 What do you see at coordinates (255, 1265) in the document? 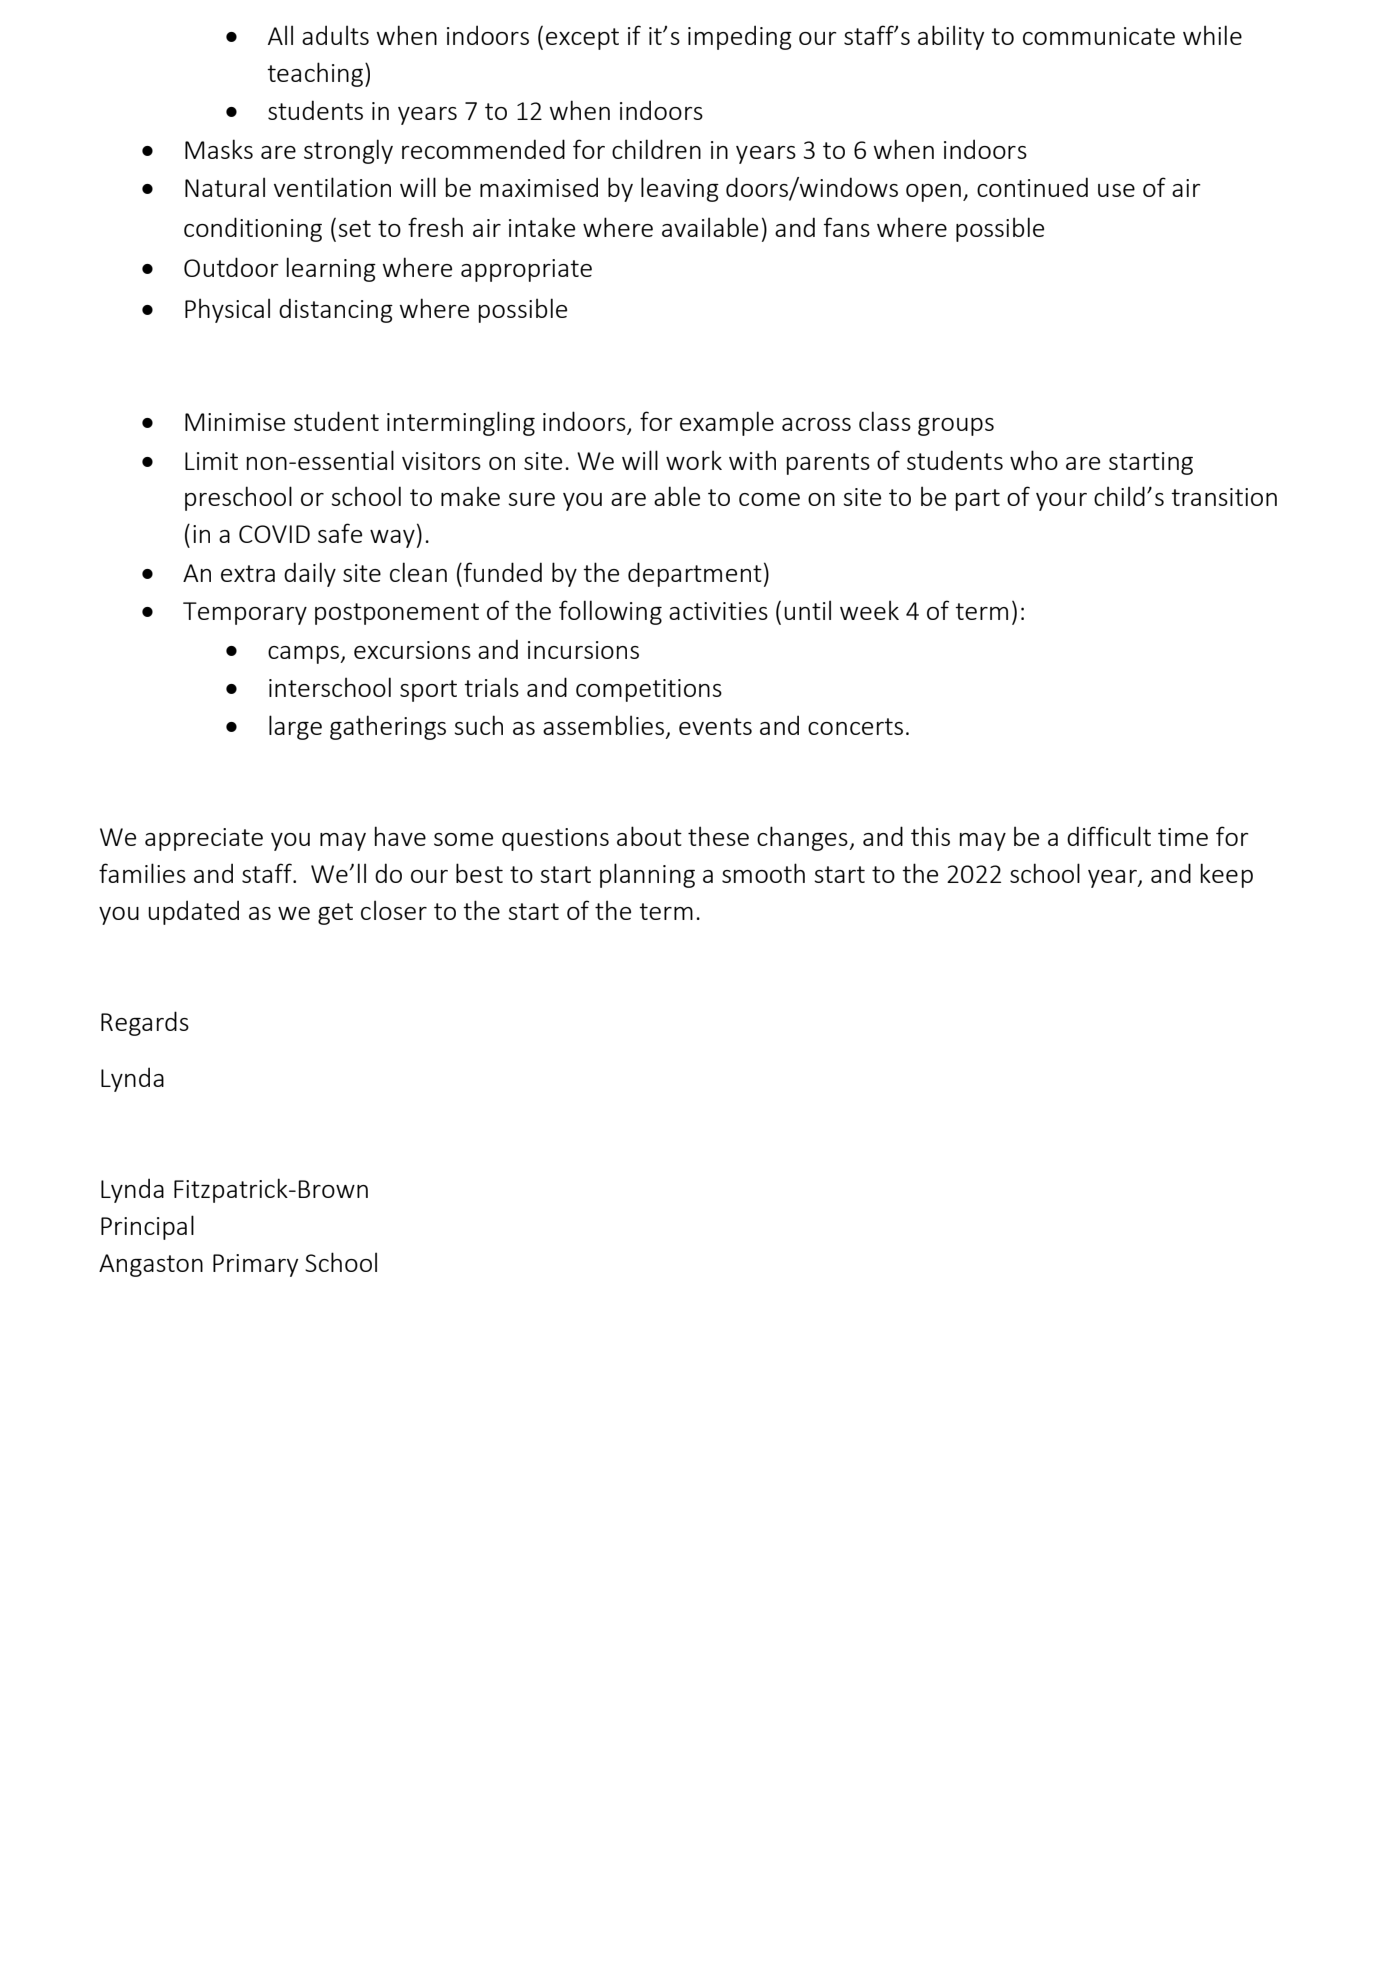
I see `Primary` at bounding box center [255, 1265].
